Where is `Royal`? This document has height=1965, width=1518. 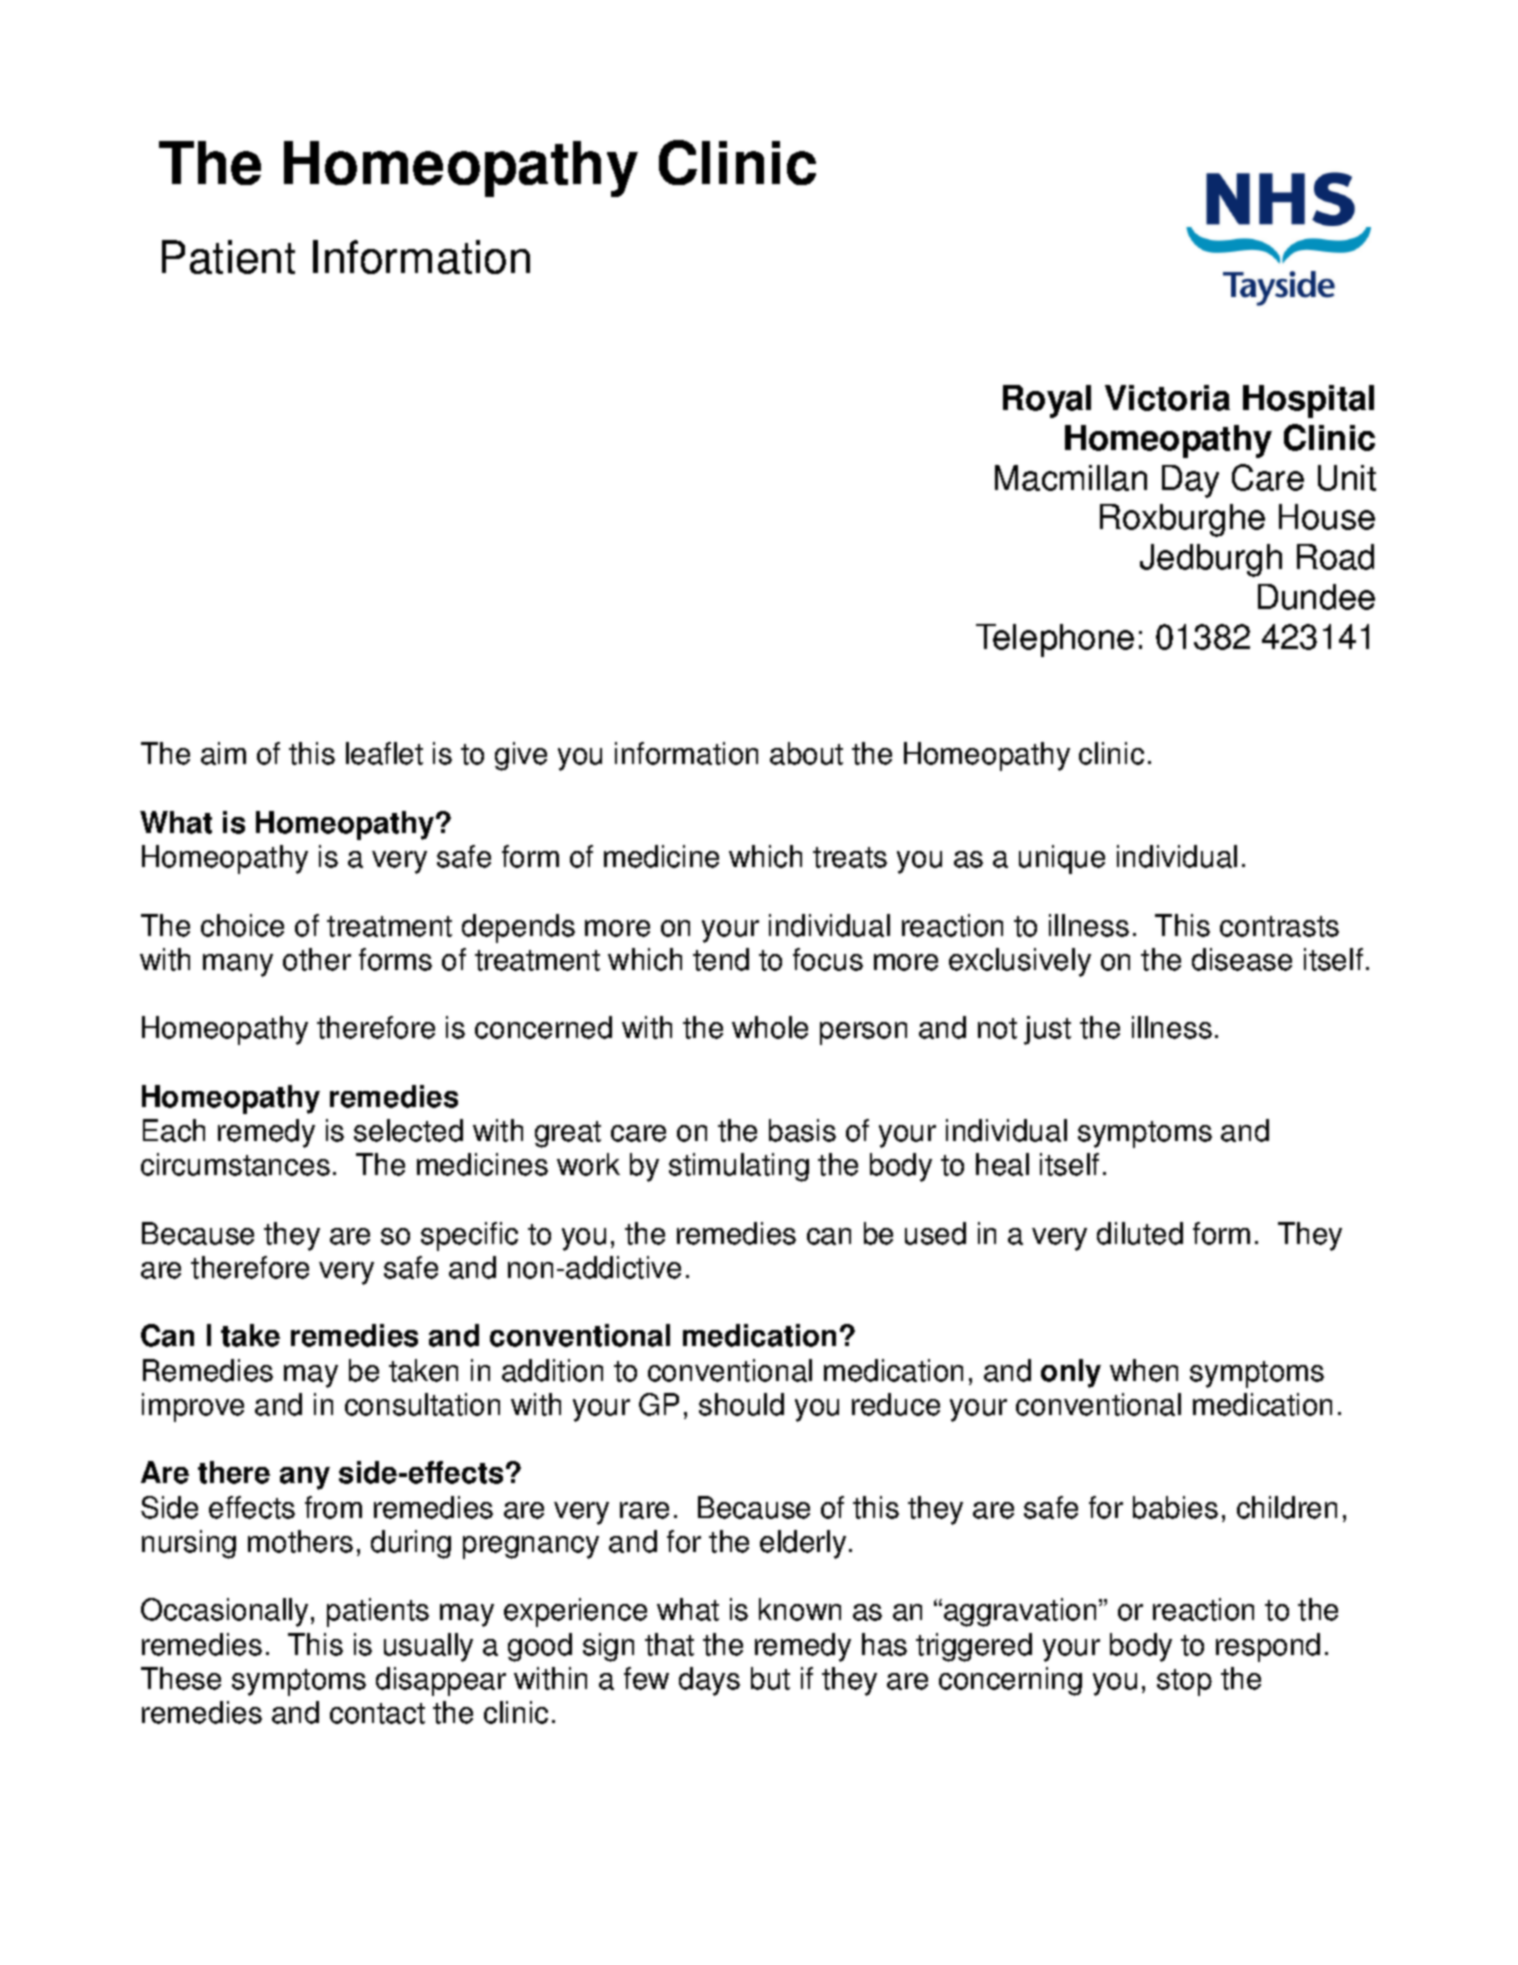
Royal is located at coordinates (1047, 401).
